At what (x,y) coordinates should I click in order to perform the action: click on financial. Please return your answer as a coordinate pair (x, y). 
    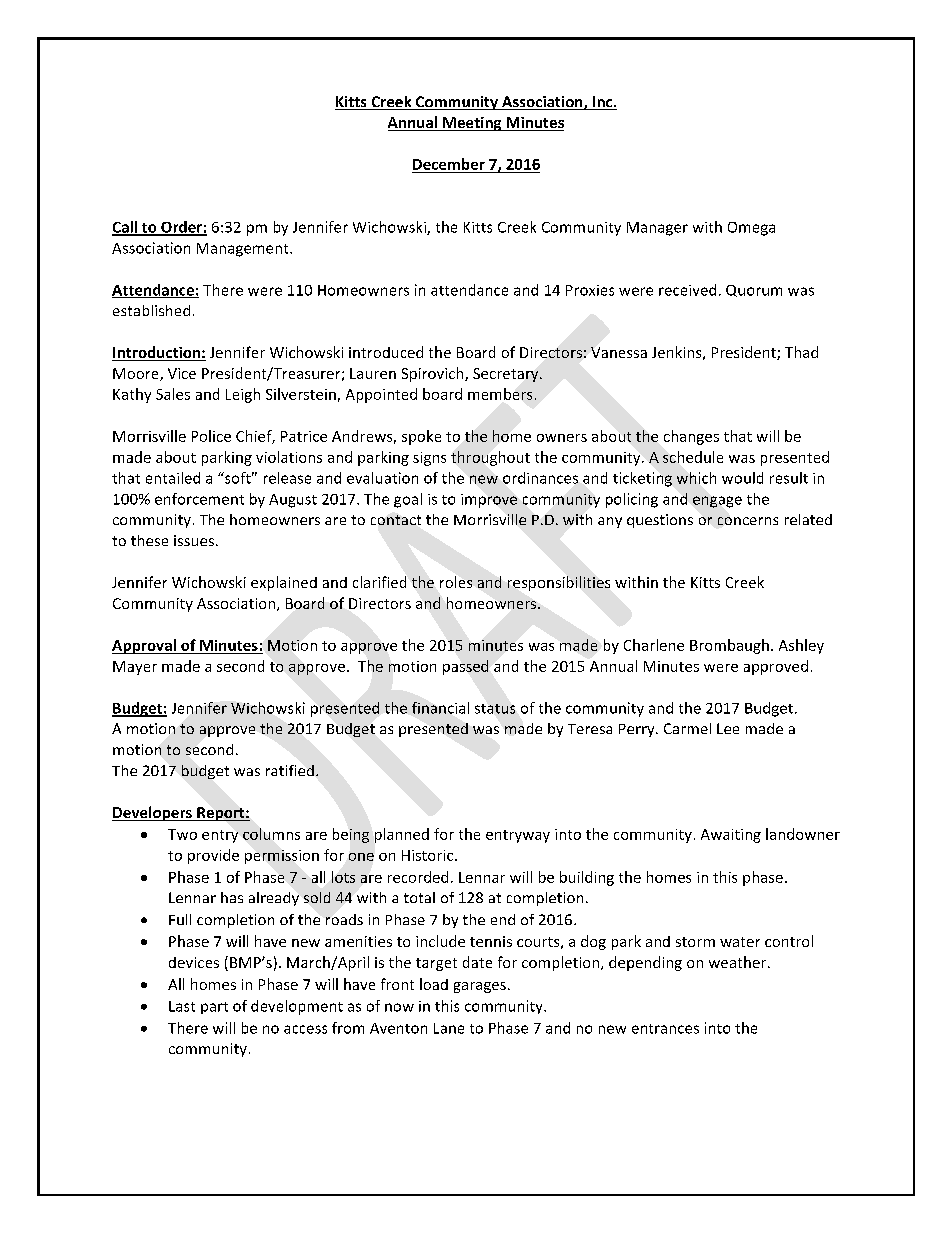
    Looking at the image, I should click on (440, 708).
